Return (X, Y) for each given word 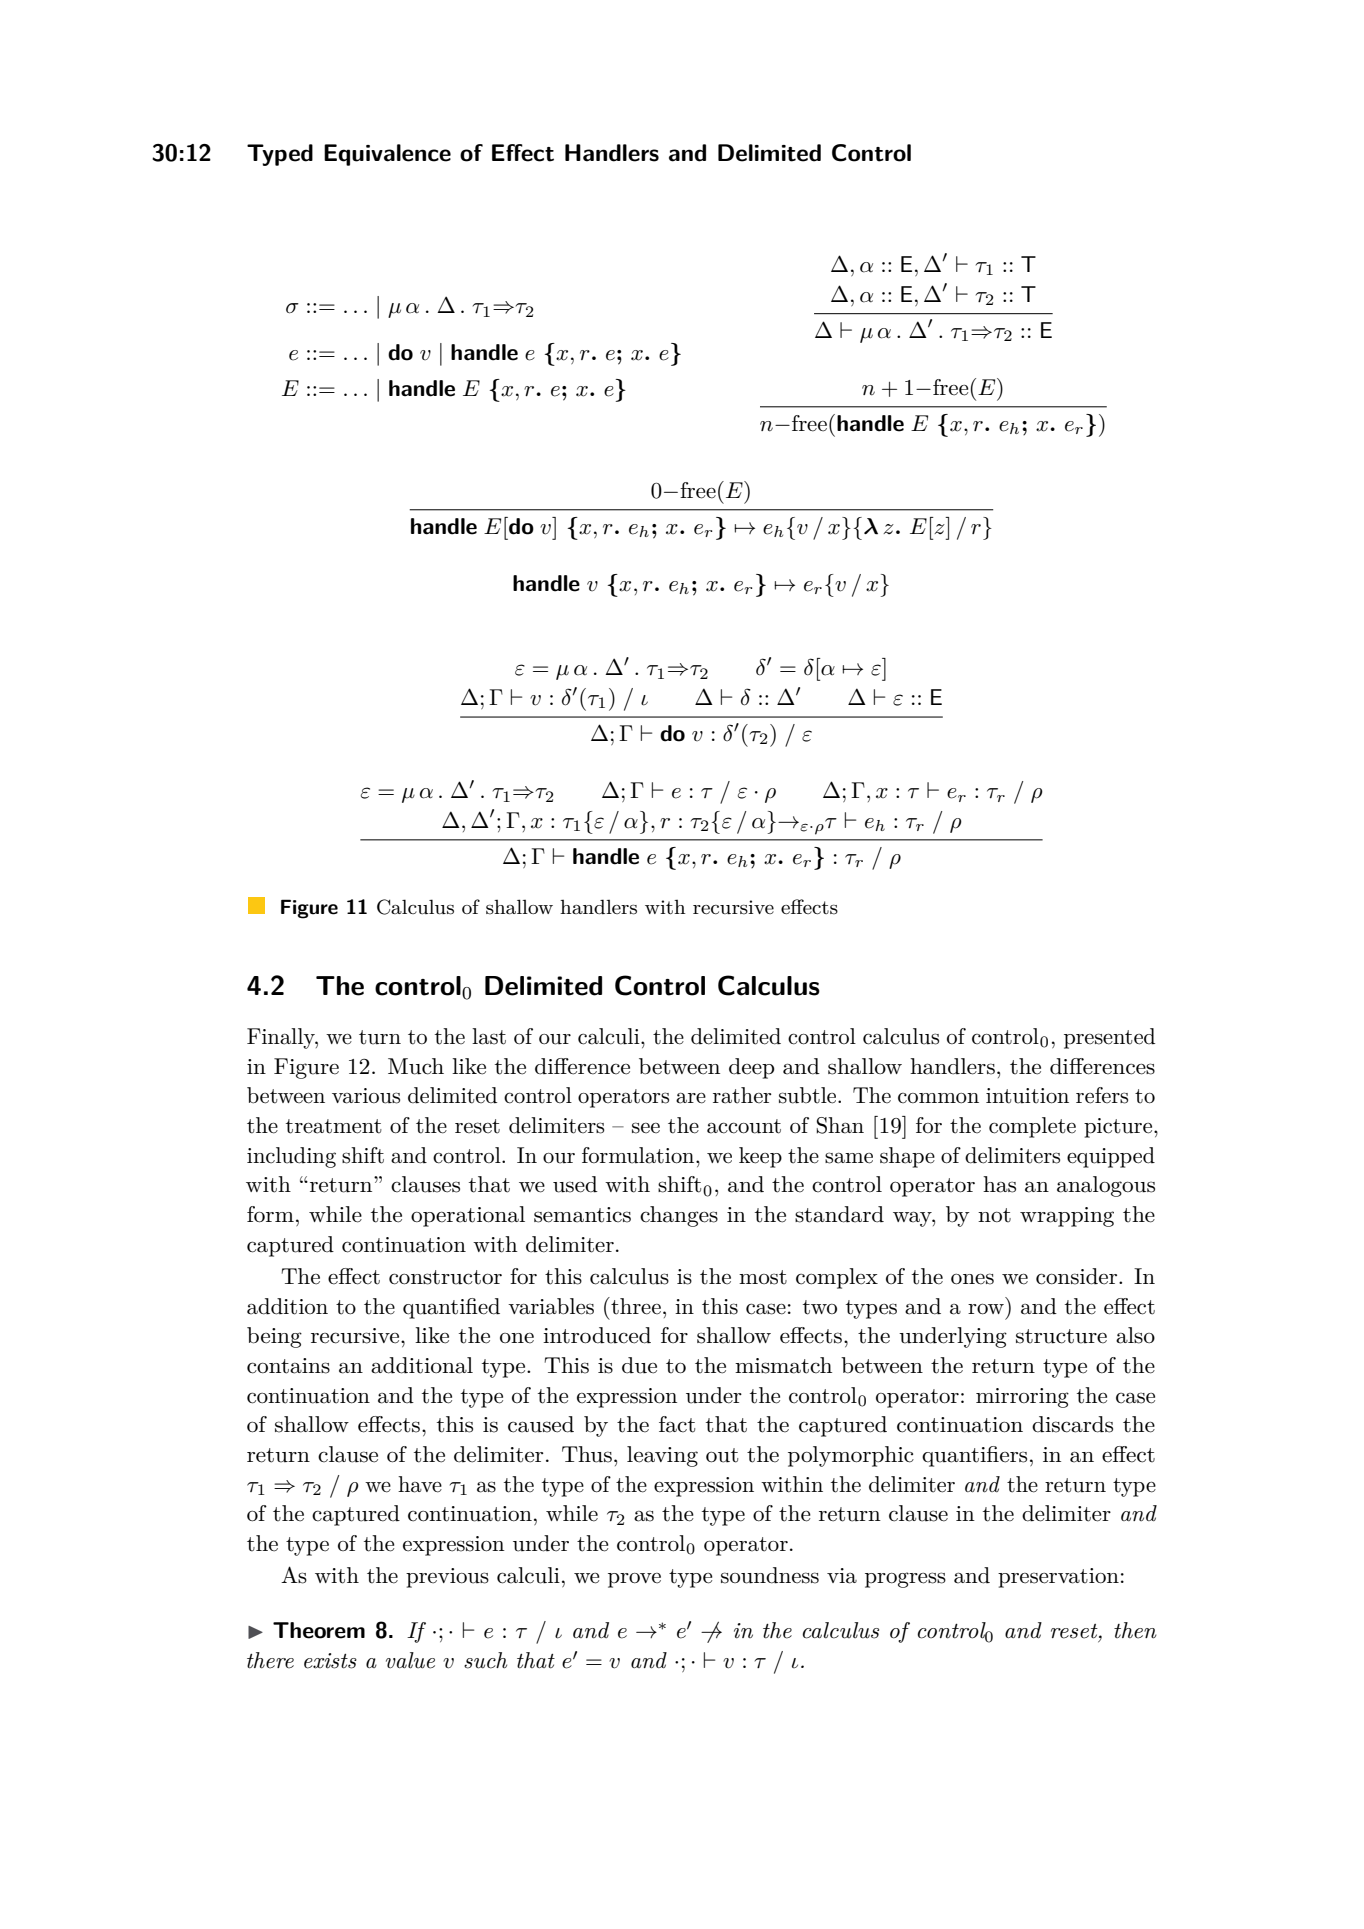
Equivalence (387, 155)
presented (1109, 1038)
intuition (1027, 1096)
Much (416, 1066)
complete (1032, 1127)
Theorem (319, 1630)
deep (752, 1068)
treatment (334, 1126)
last (489, 1036)
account (744, 1126)
